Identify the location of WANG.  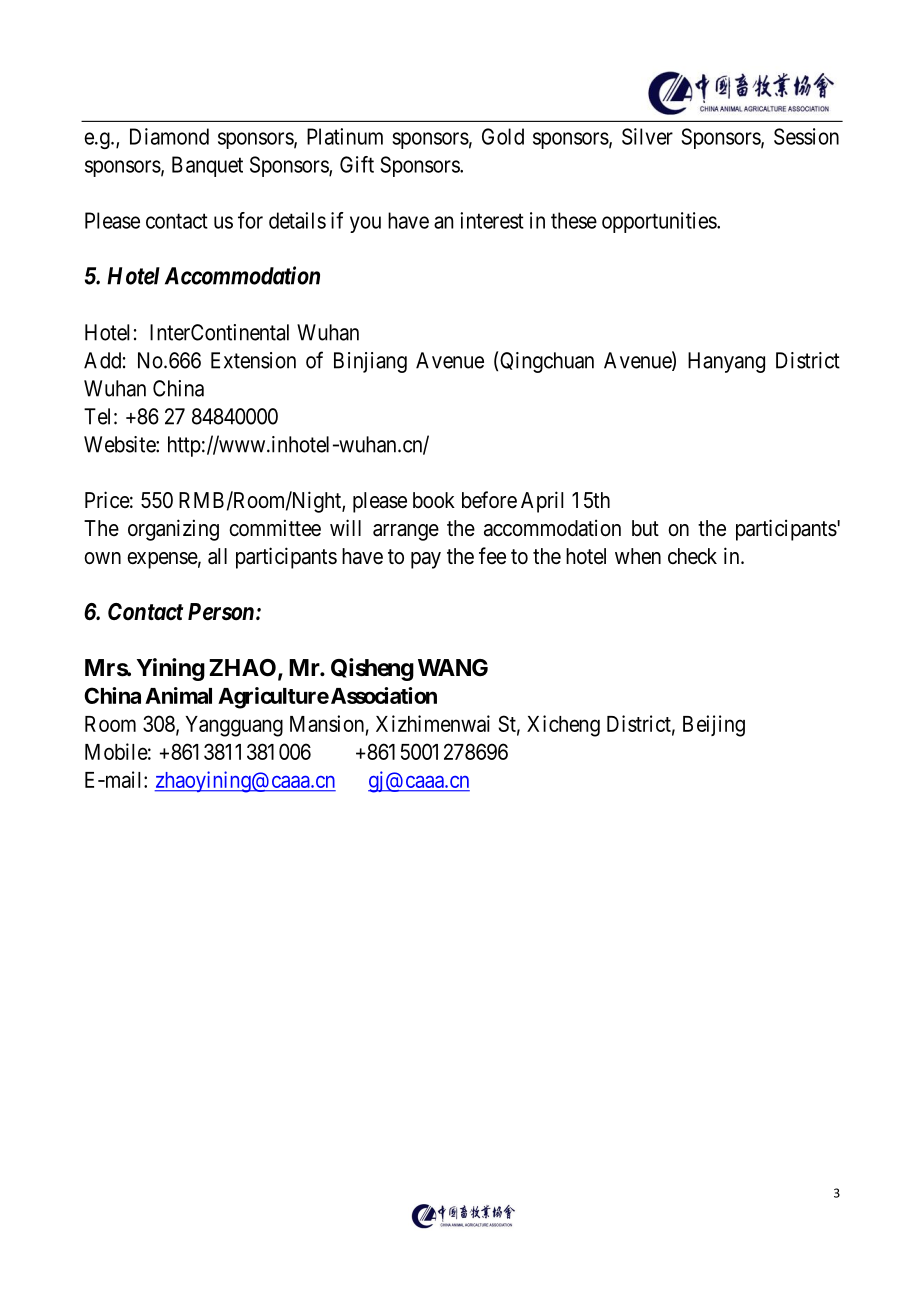
(453, 667).
